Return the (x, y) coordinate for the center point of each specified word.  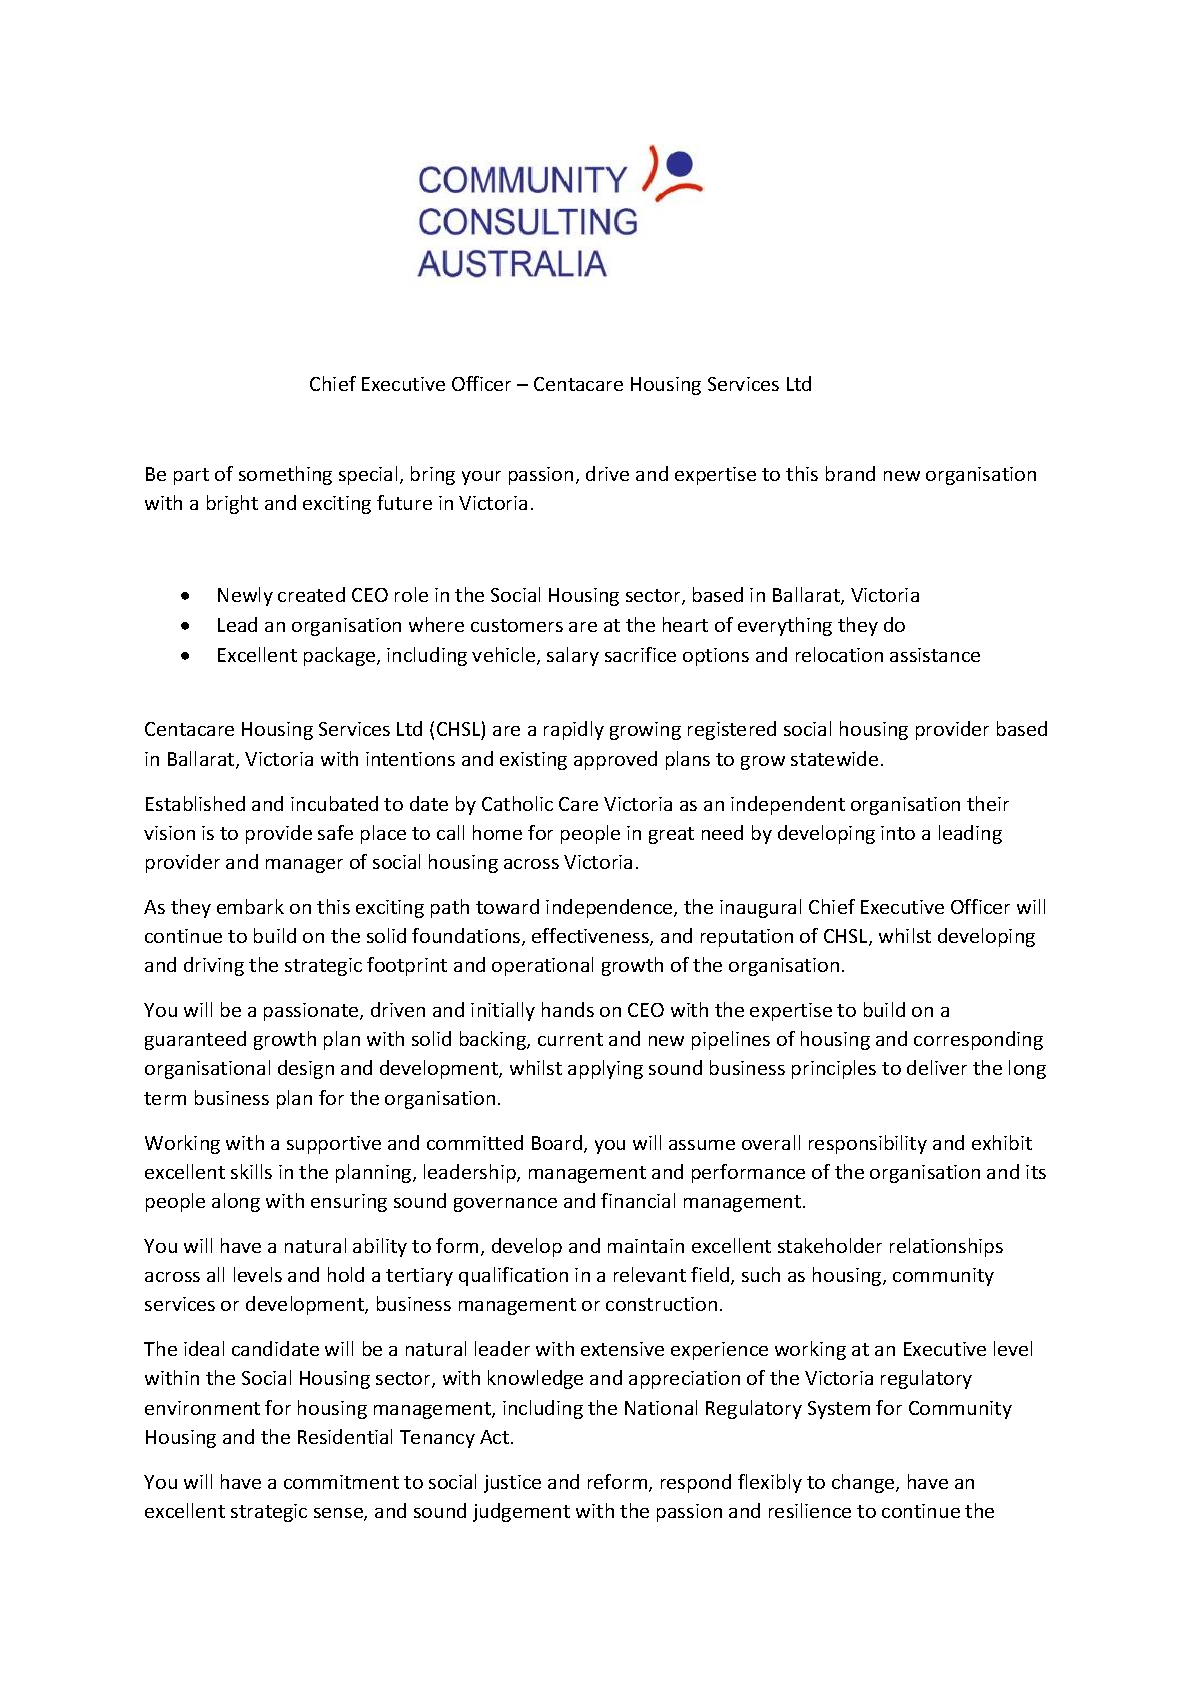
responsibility (868, 1144)
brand (850, 473)
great (671, 835)
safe (335, 832)
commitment (341, 1482)
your (481, 478)
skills (251, 1171)
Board (558, 1144)
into (898, 833)
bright (232, 504)
